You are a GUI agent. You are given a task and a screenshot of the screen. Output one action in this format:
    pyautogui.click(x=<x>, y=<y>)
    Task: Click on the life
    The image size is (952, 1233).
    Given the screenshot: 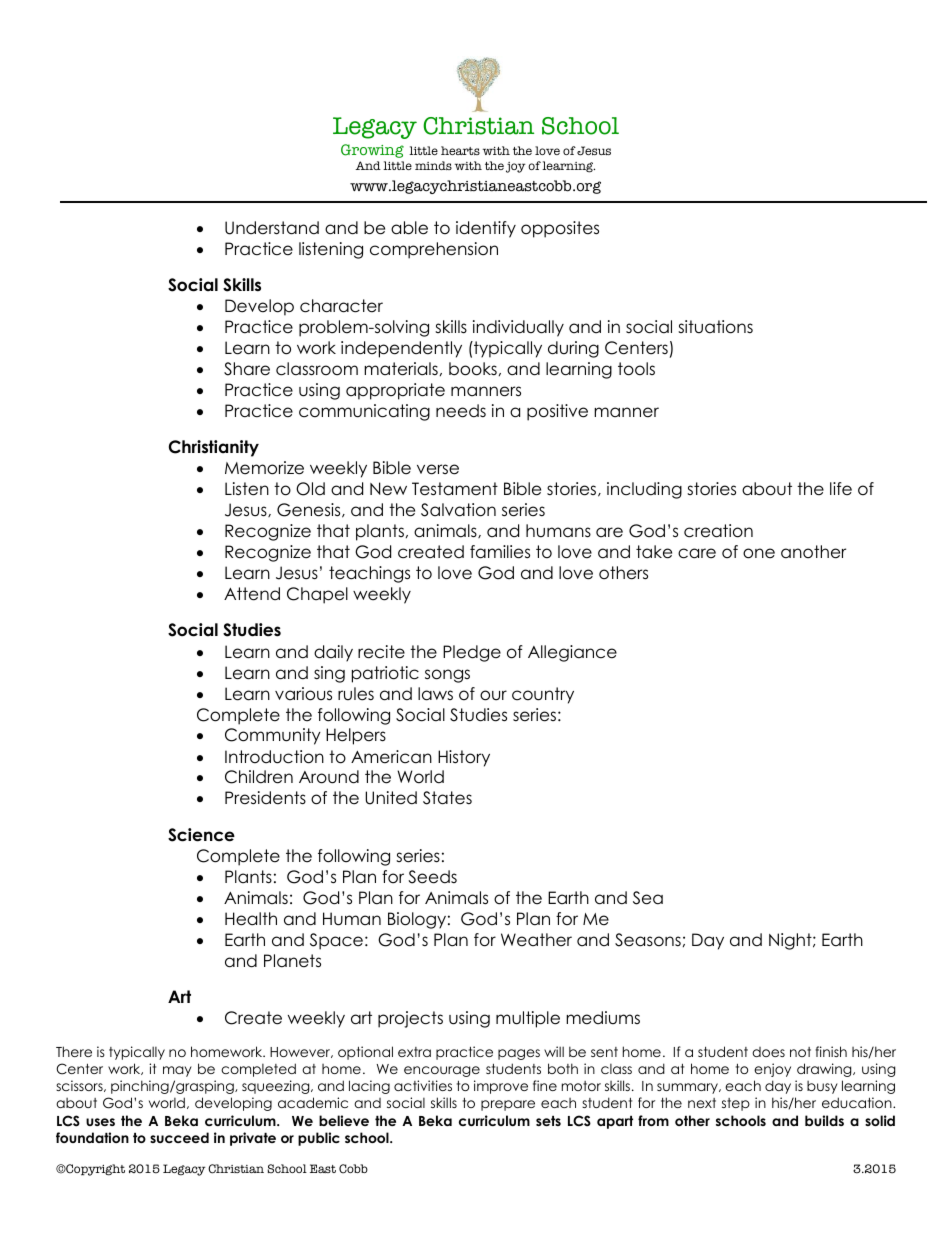 What is the action you would take?
    pyautogui.click(x=841, y=489)
